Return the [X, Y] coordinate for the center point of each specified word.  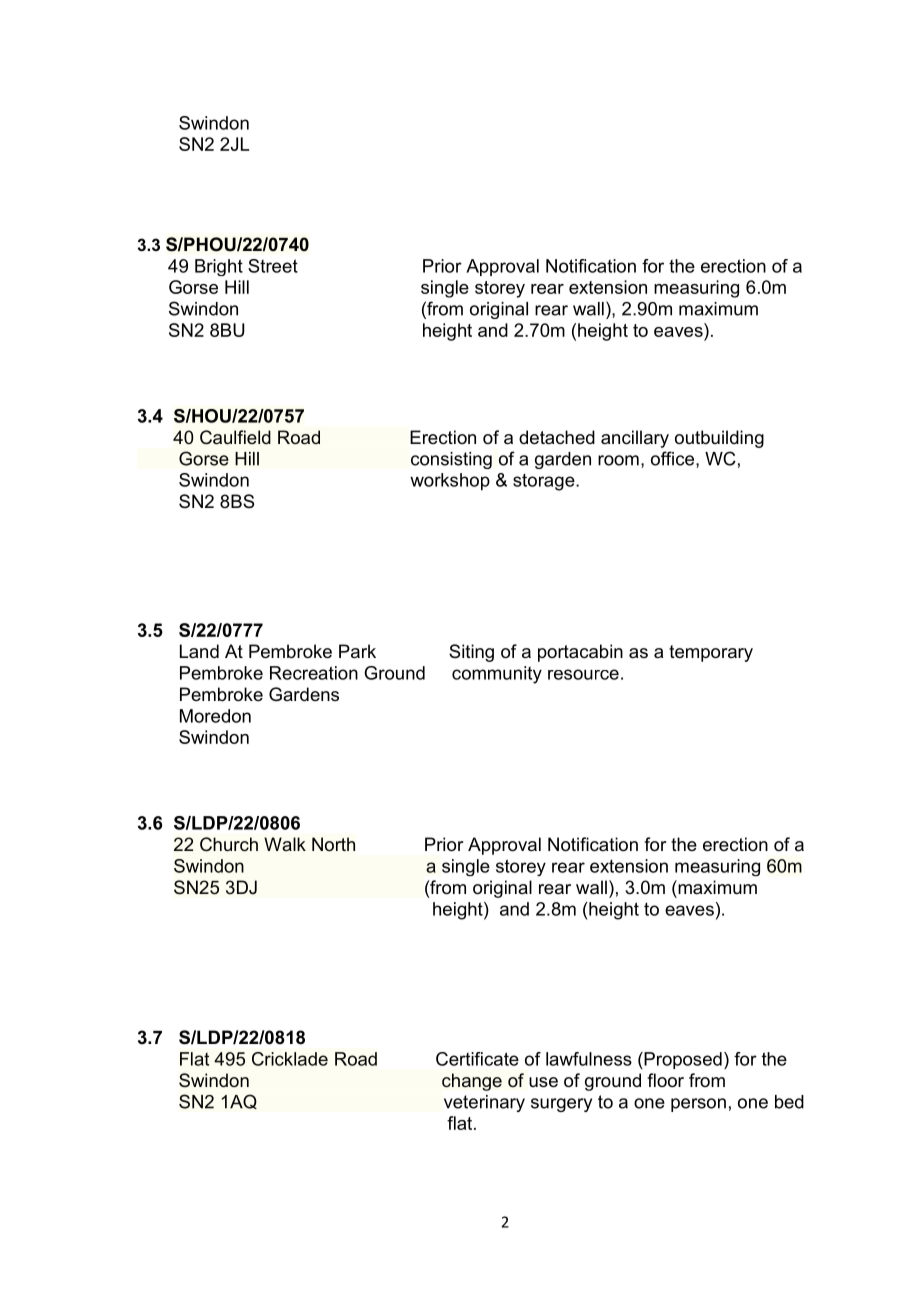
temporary [711, 653]
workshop [450, 482]
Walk [285, 844]
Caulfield [235, 437]
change [472, 1082]
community [497, 675]
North [333, 844]
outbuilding [719, 439]
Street [273, 266]
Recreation [314, 673]
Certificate [477, 1059]
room [618, 460]
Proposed [682, 1060]
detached [557, 437]
